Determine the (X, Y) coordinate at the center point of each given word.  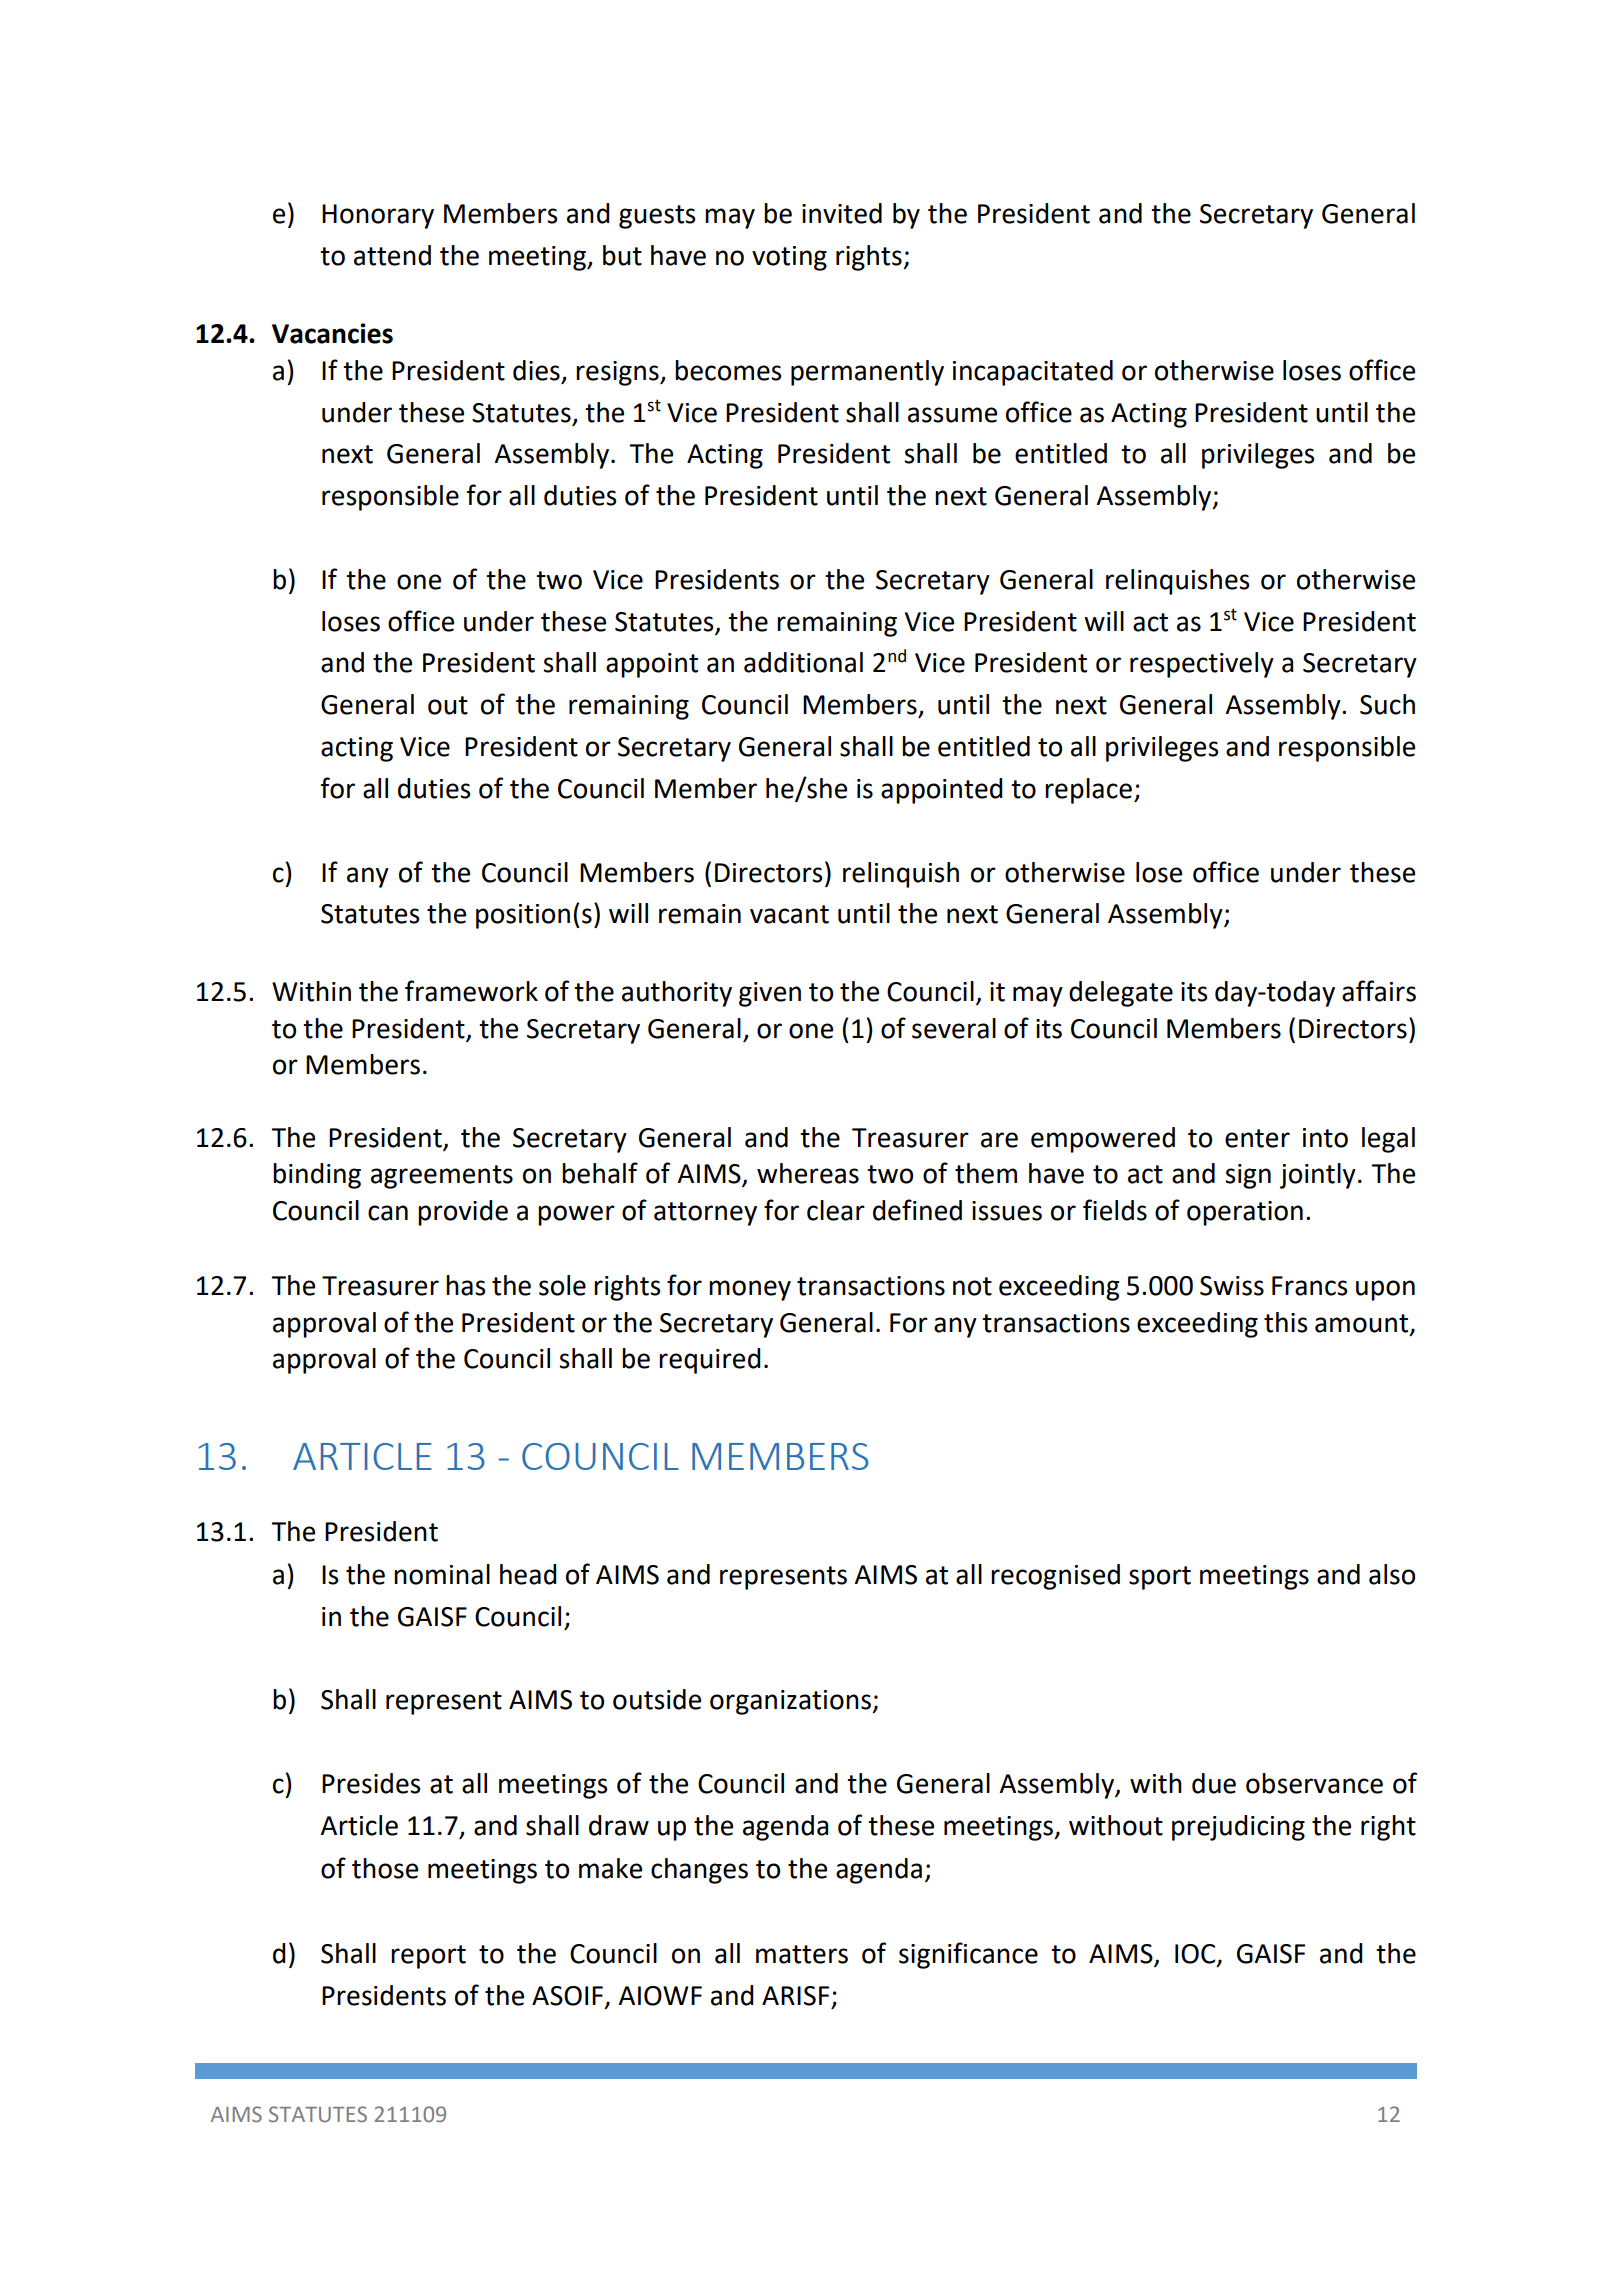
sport (1160, 1578)
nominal (442, 1574)
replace (1088, 791)
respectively (1202, 665)
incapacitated (1033, 373)
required (709, 1361)
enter (1257, 1138)
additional (803, 662)
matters (802, 1954)
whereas (808, 1173)
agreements (442, 1177)
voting (789, 258)
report (428, 1957)
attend (392, 255)
